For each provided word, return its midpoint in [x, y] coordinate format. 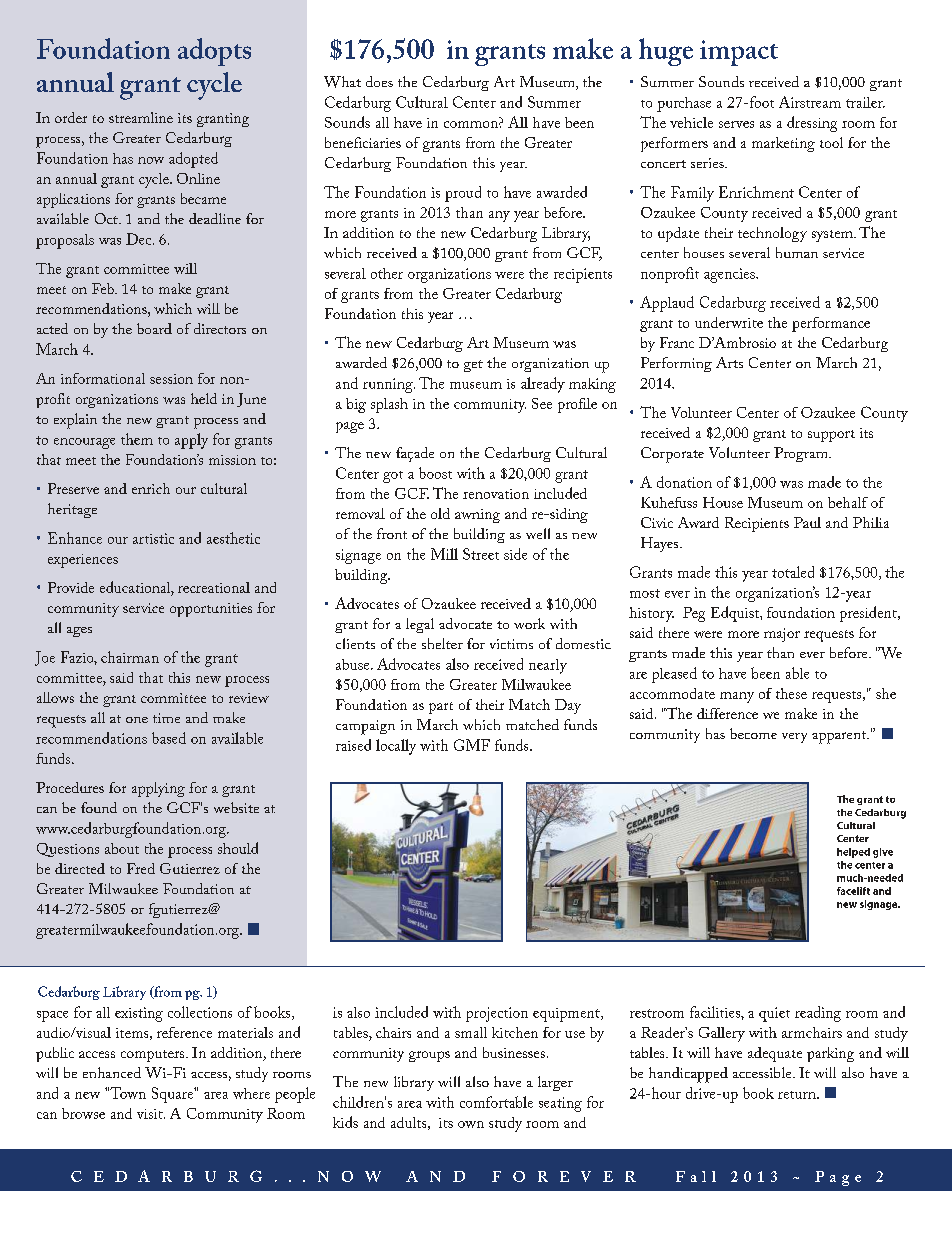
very [794, 738]
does [379, 81]
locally [396, 747]
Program [802, 454]
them [137, 439]
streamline [141, 117]
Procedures [70, 787]
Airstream [810, 102]
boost [435, 473]
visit [151, 1114]
